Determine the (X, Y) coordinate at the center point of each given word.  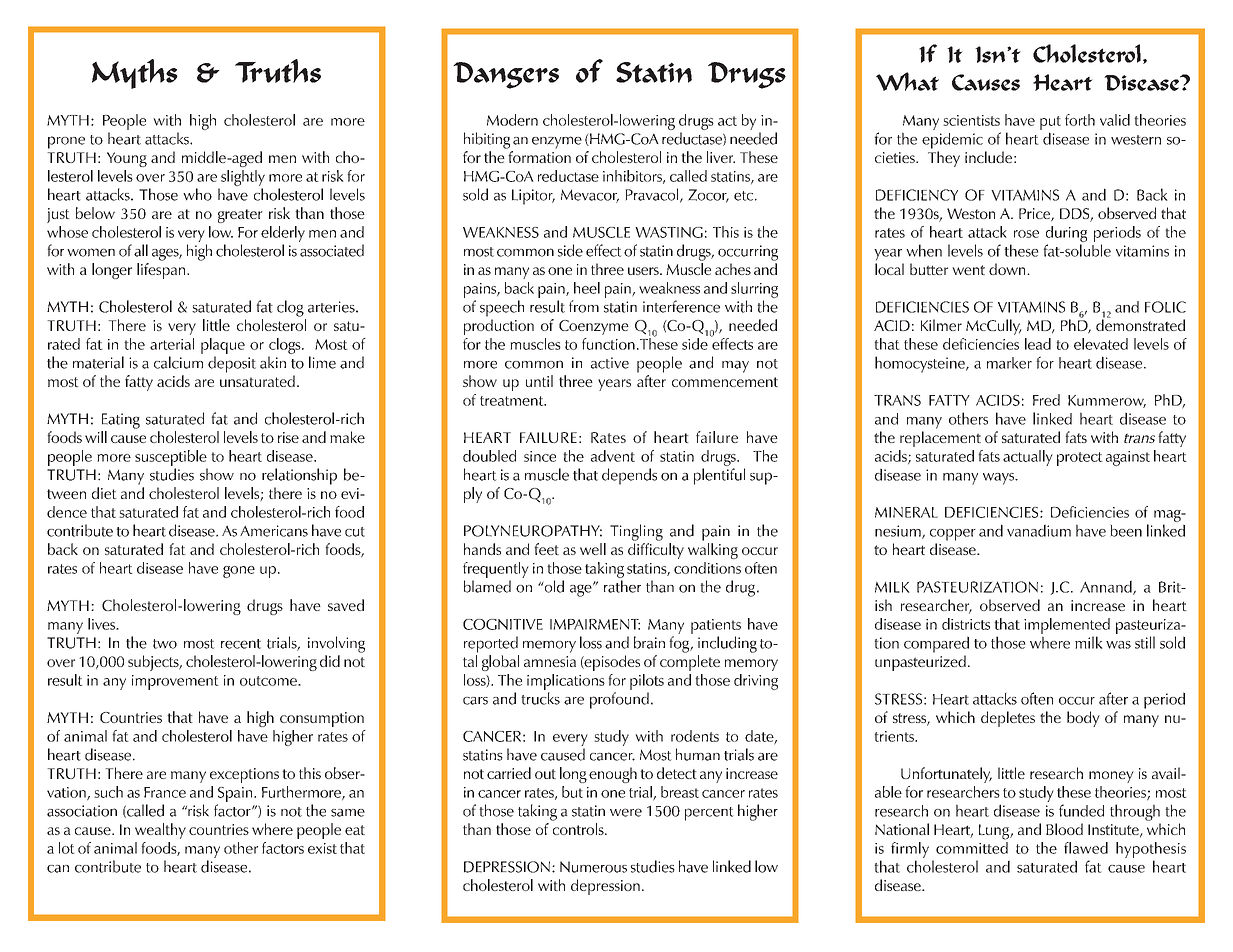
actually (1028, 458)
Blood (1064, 829)
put (1050, 123)
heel (587, 288)
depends (629, 476)
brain (649, 642)
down (1008, 269)
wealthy (160, 831)
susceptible (171, 458)
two (165, 644)
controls (579, 829)
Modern (512, 120)
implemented (1067, 626)
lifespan (162, 271)
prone (66, 142)
